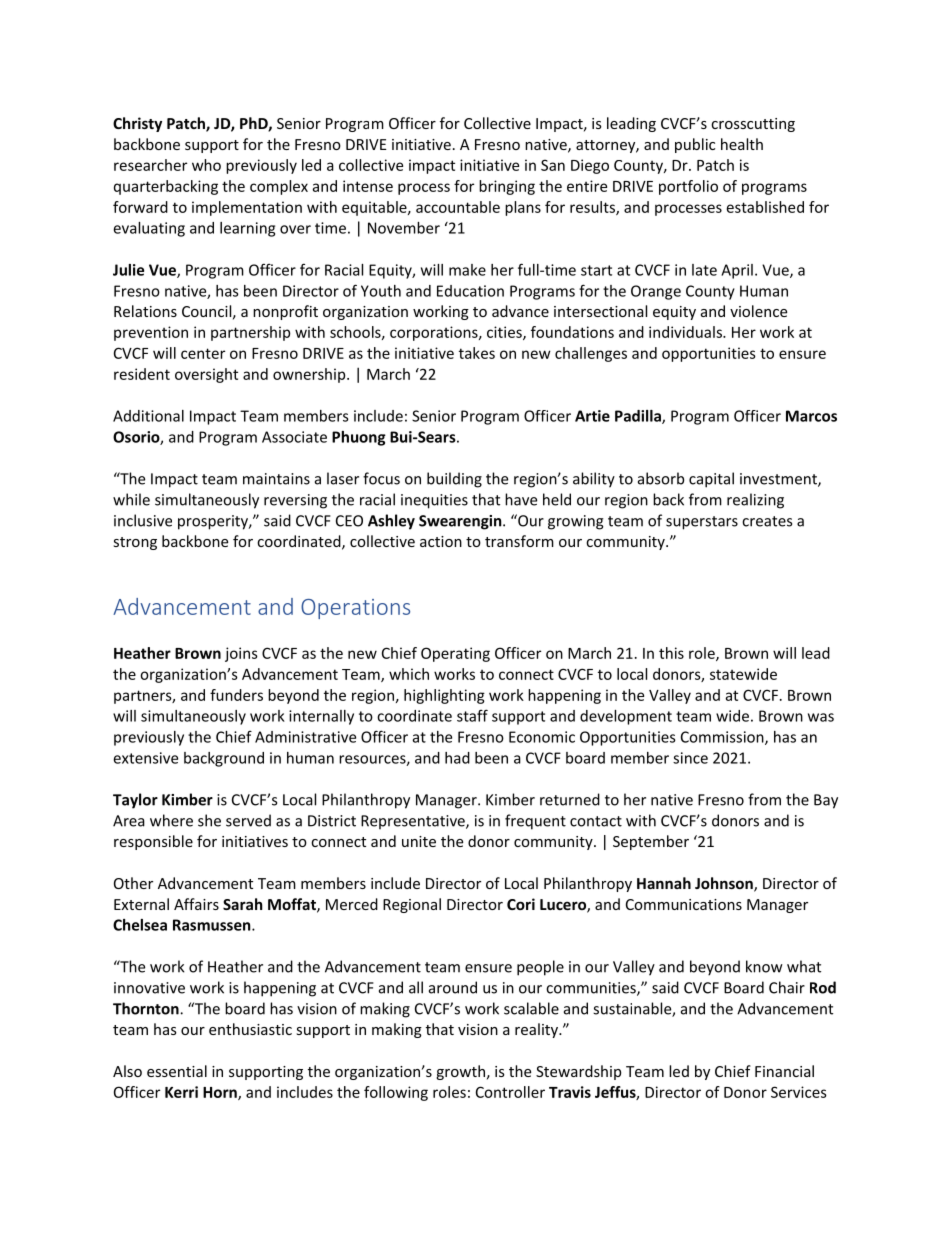 Image resolution: width=952 pixels, height=1233 pixels. I want to click on joins, so click(241, 654).
